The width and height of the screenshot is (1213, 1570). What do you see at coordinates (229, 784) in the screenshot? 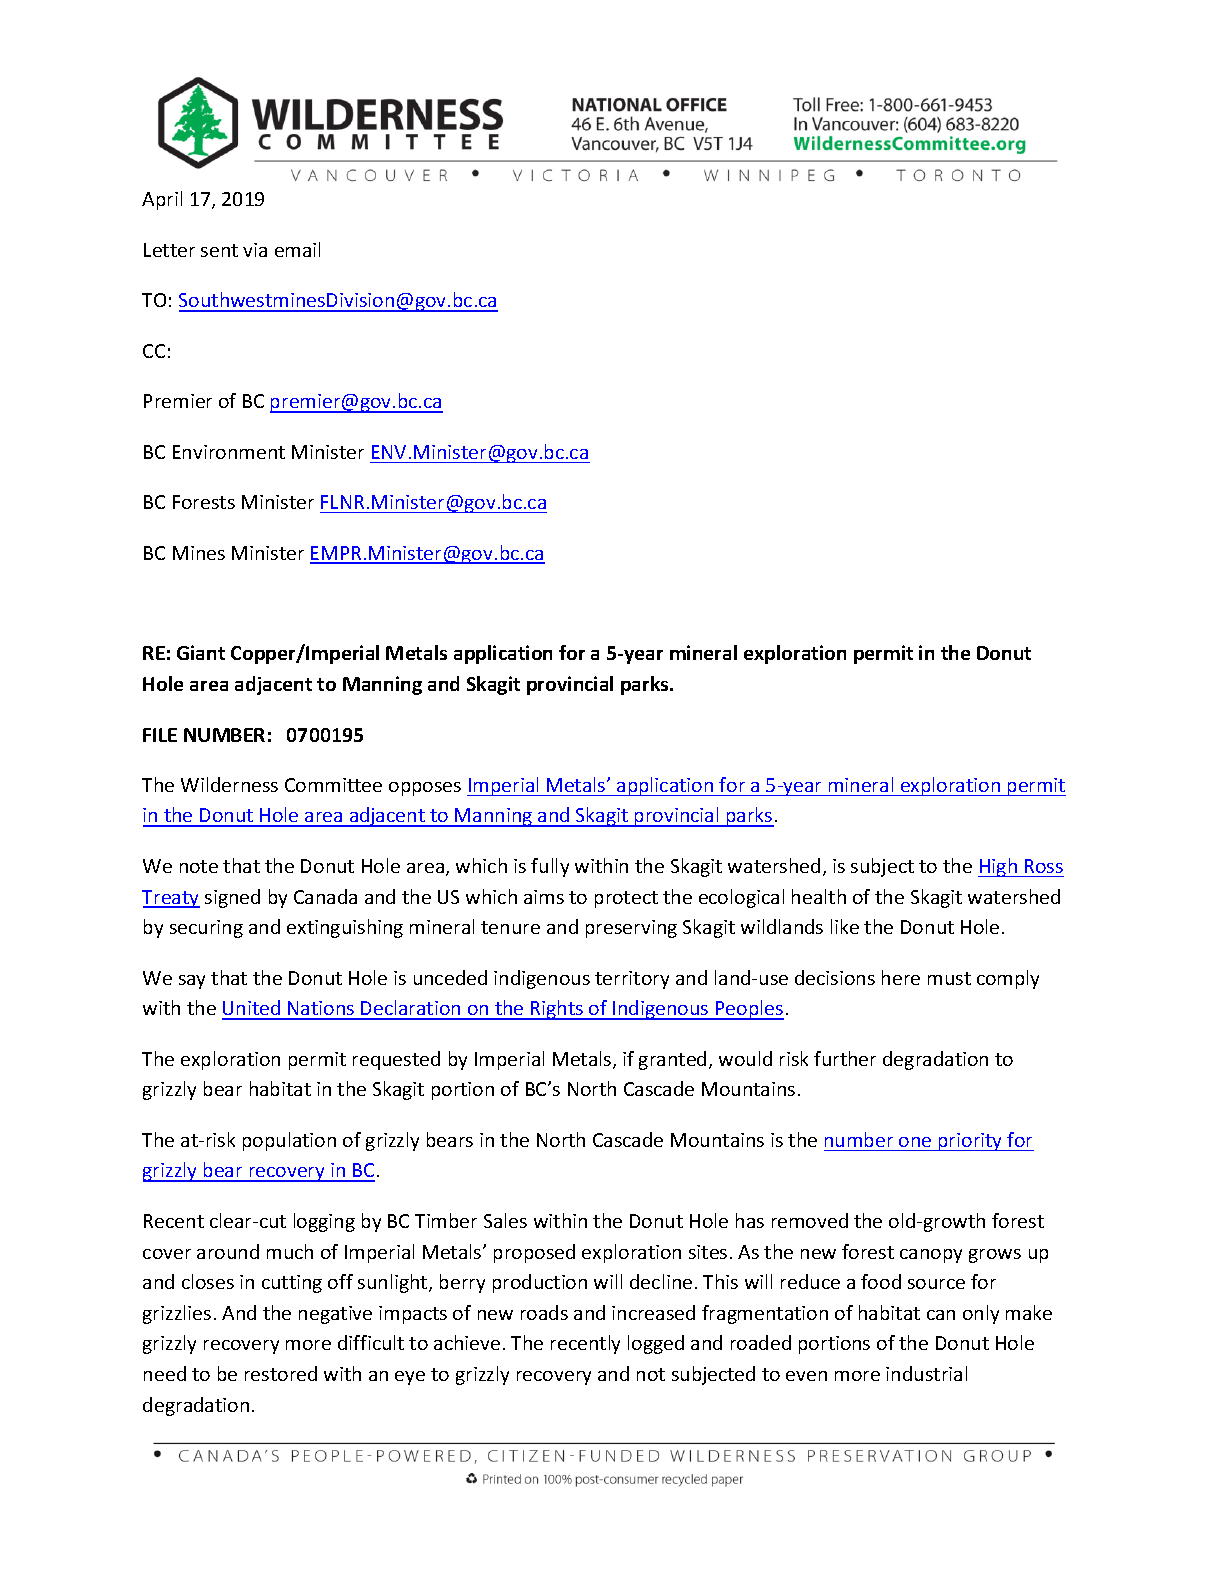
I see `Wilderness` at bounding box center [229, 784].
